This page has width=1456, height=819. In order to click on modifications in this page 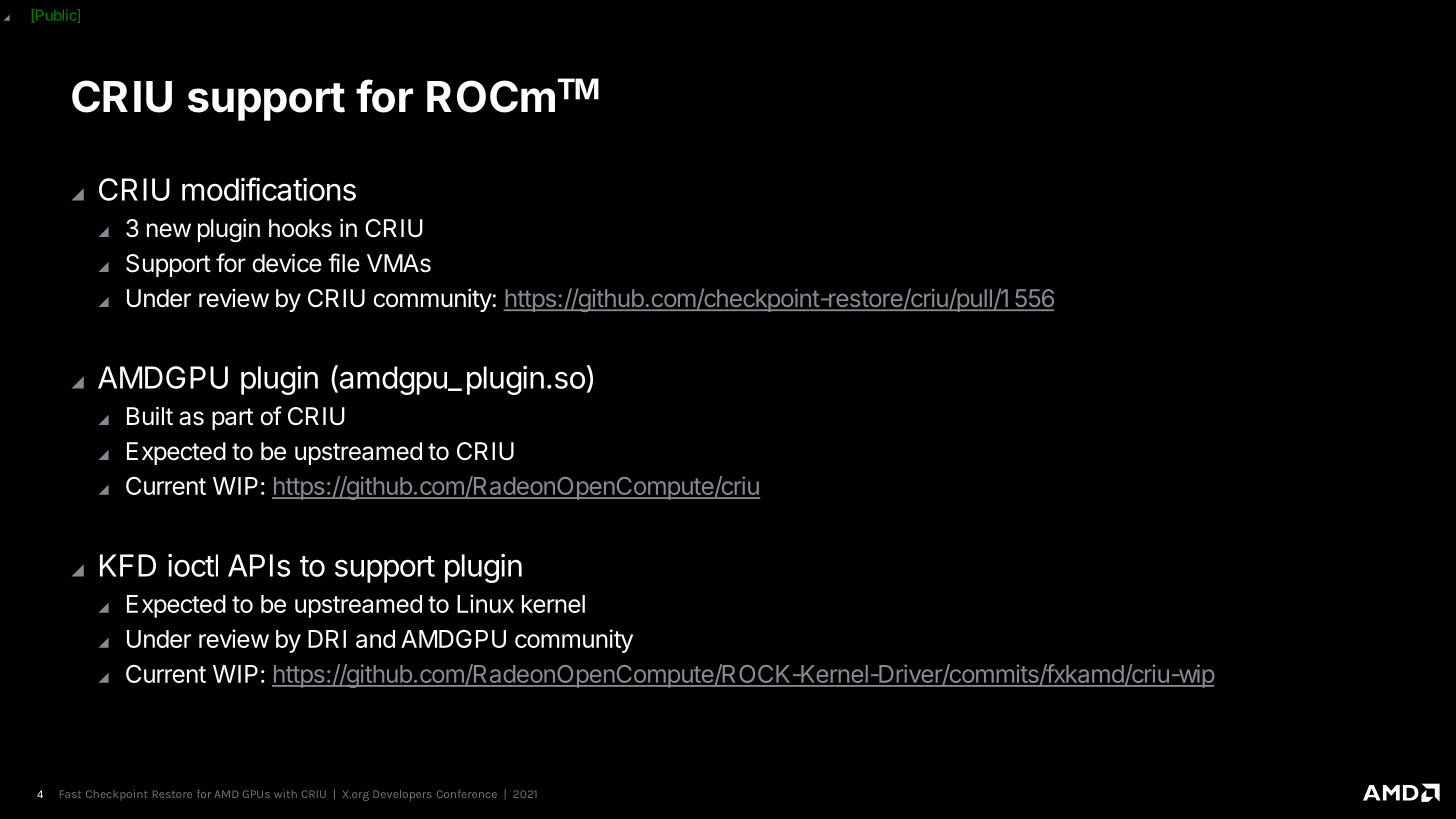, I will do `click(269, 189)`.
